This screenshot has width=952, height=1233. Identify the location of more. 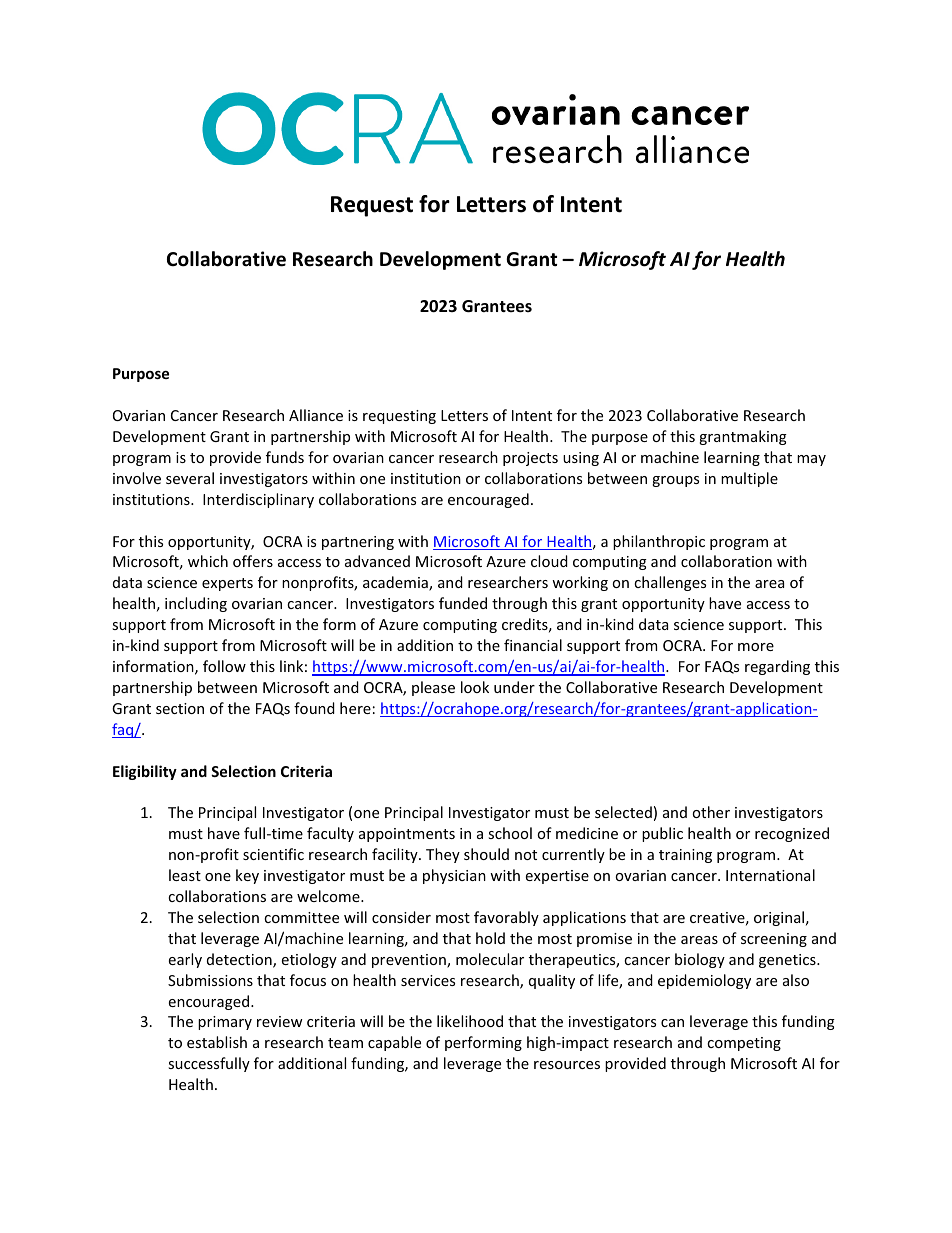
(756, 647).
